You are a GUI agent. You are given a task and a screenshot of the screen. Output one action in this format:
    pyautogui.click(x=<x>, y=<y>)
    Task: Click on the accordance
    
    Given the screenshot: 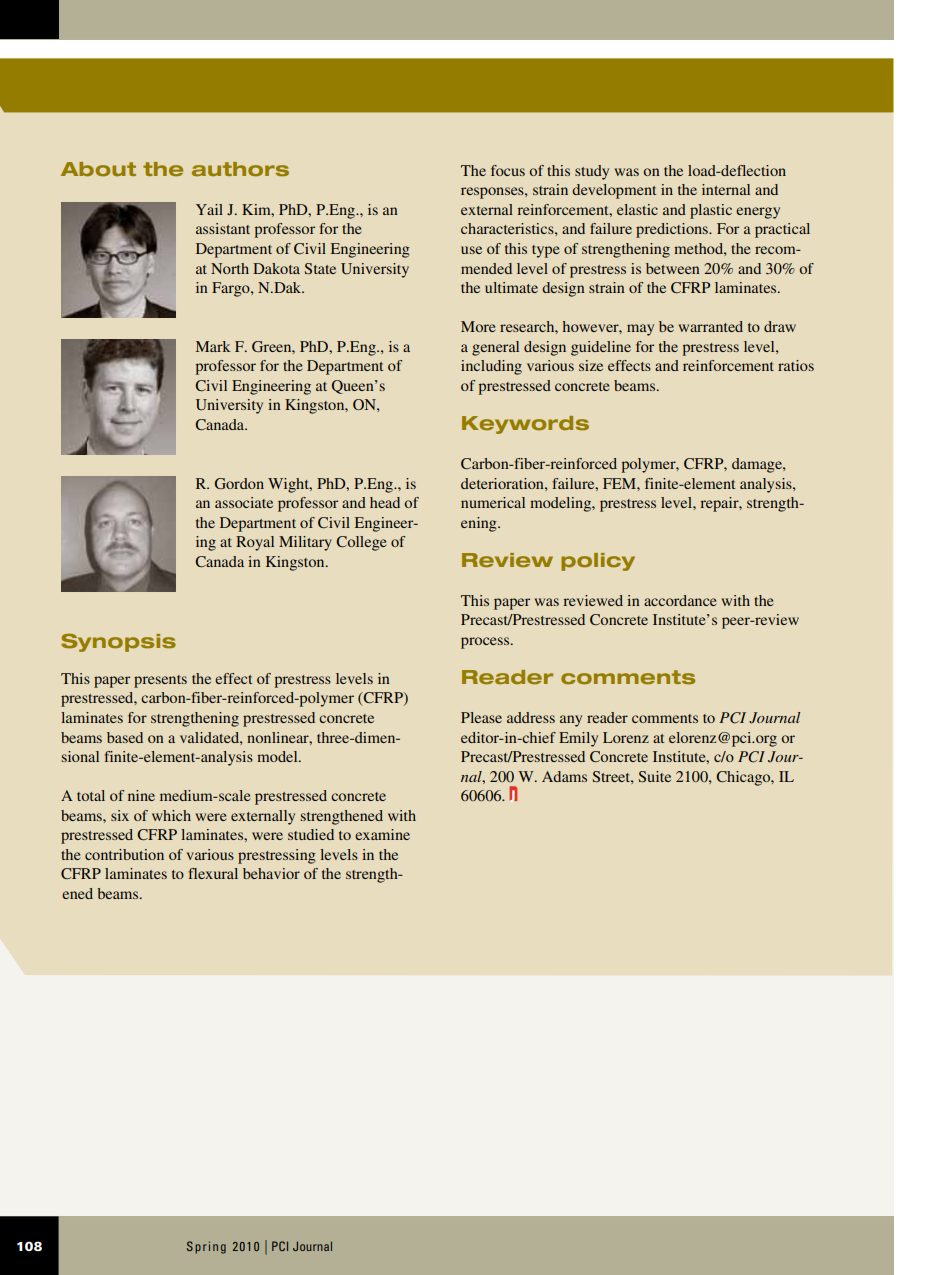 What is the action you would take?
    pyautogui.click(x=680, y=600)
